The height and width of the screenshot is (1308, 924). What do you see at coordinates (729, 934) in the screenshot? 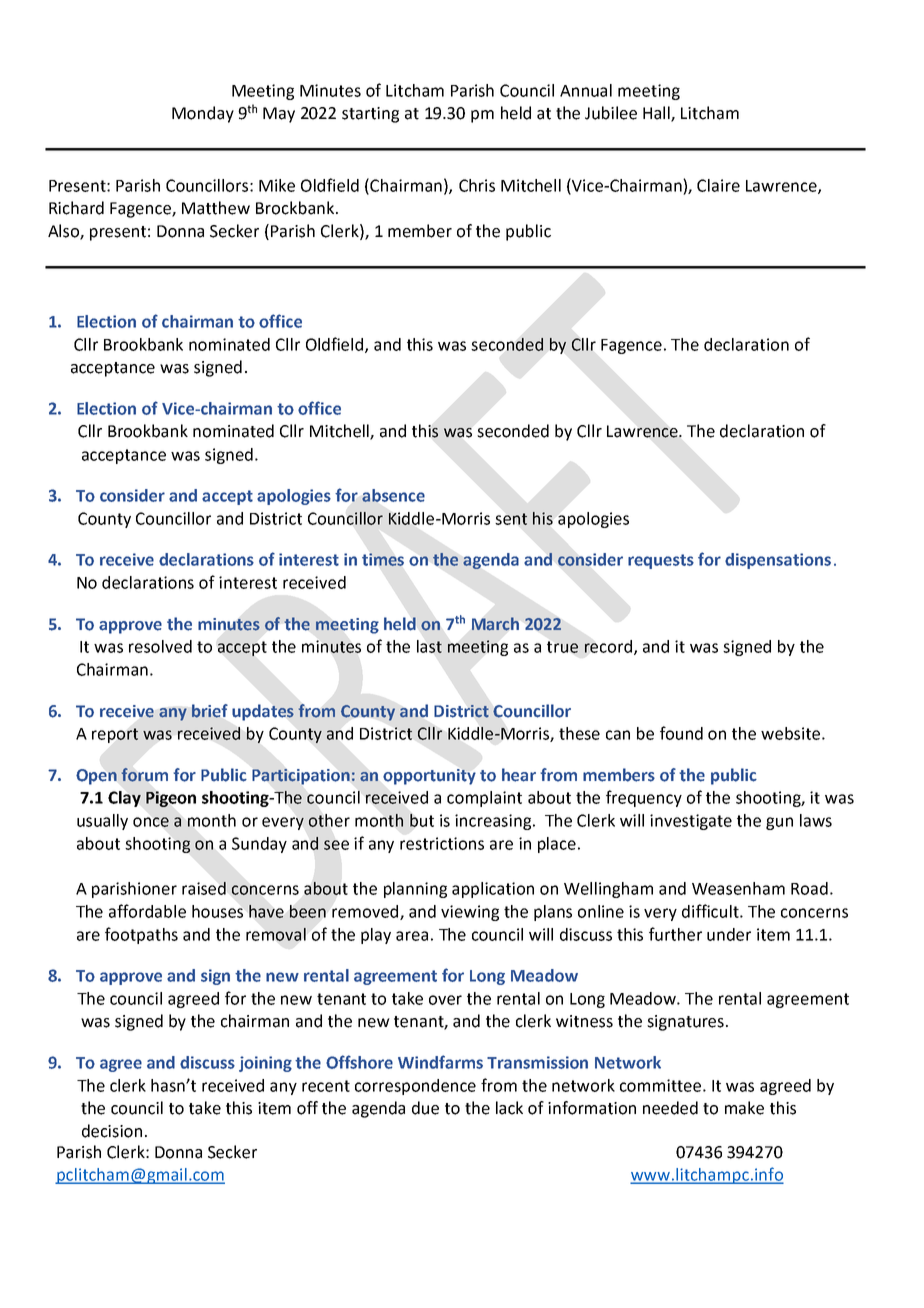
I see `under` at bounding box center [729, 934].
